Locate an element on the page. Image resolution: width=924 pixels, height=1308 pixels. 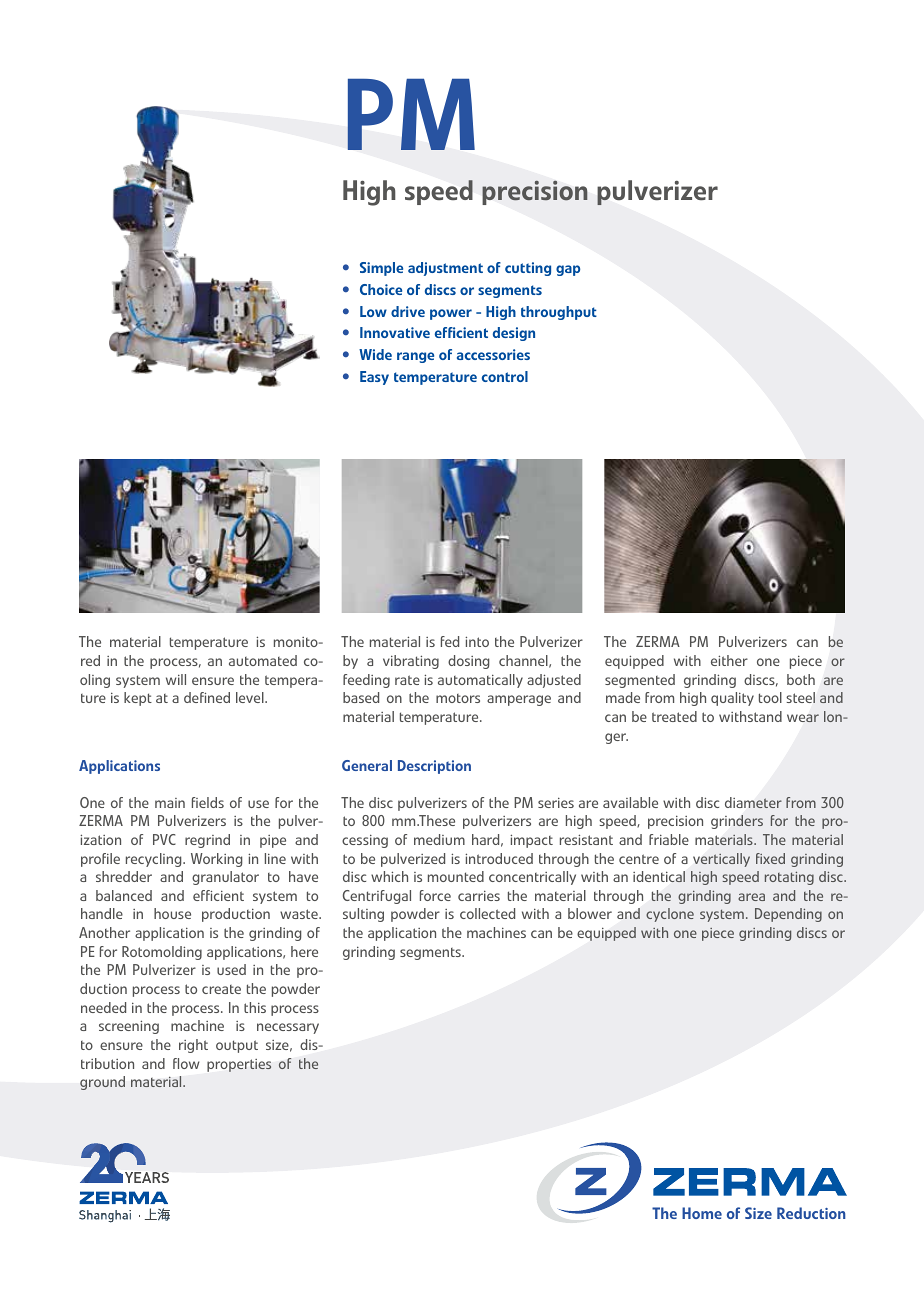
gap is located at coordinates (568, 270).
